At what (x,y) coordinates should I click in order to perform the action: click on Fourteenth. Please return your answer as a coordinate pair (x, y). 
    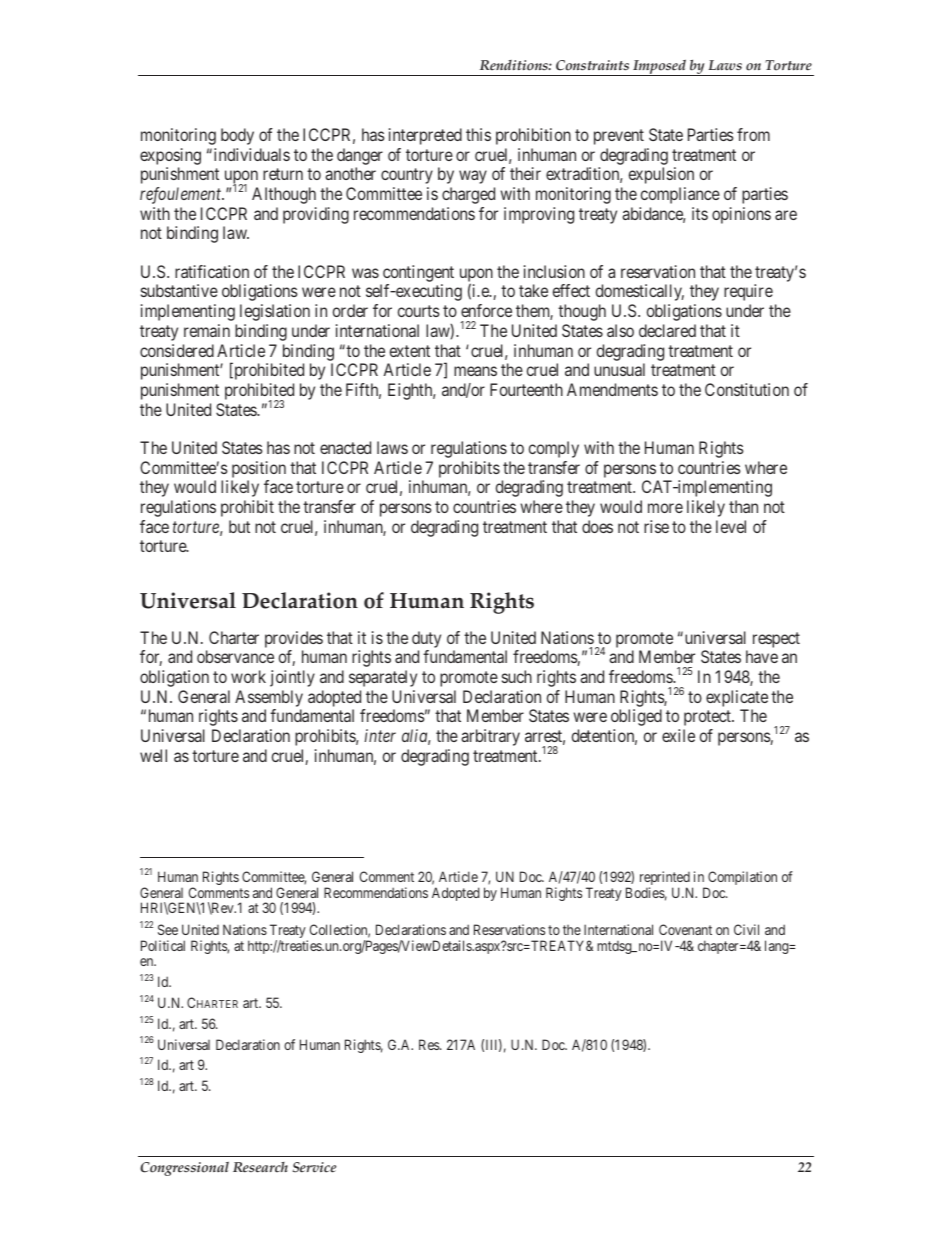
    Looking at the image, I should click on (526, 389).
